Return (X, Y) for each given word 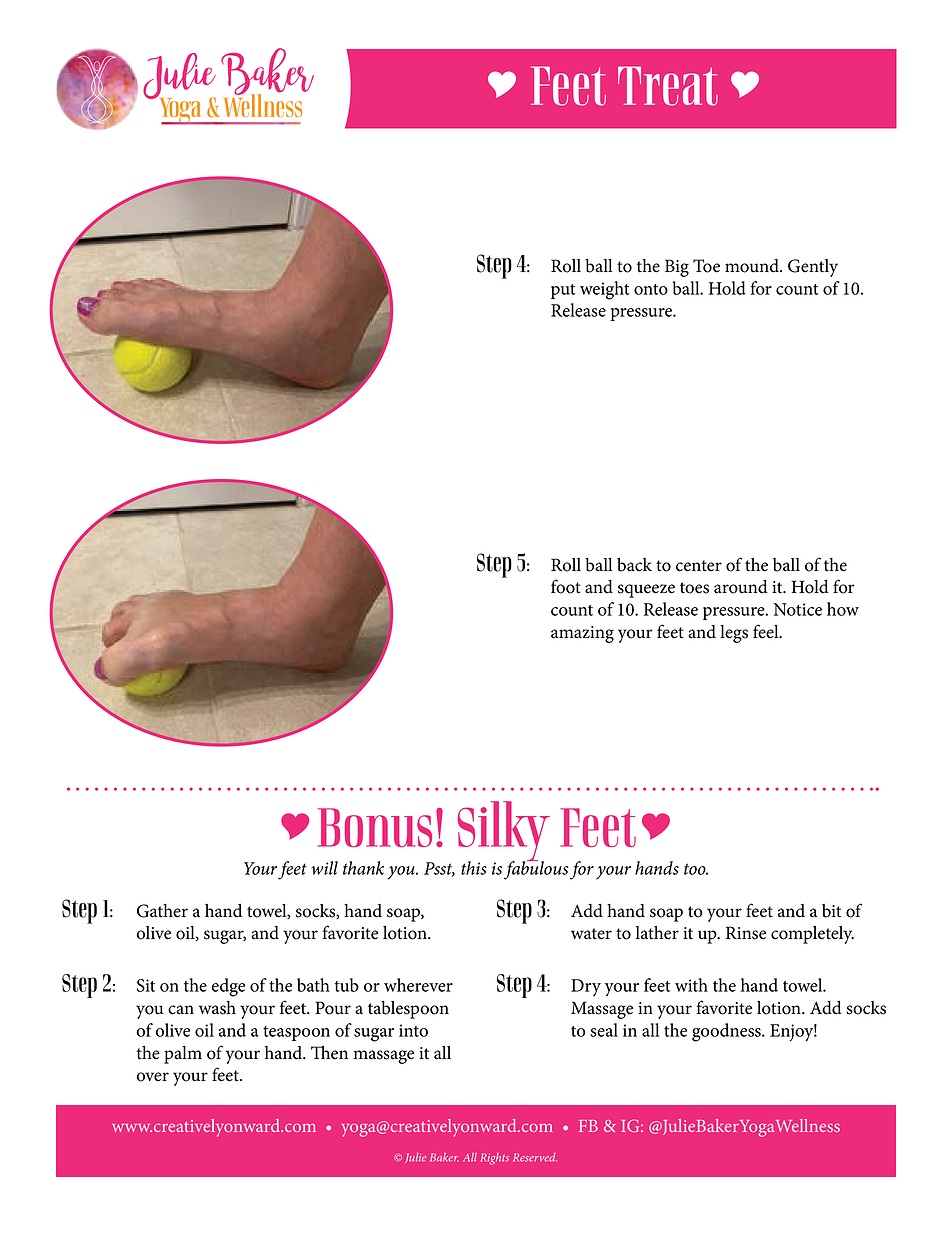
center (699, 566)
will (324, 868)
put (563, 291)
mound (753, 266)
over (153, 1077)
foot (566, 586)
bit (831, 911)
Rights (494, 1159)
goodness (727, 1032)
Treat (668, 86)
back (634, 565)
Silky (504, 832)
